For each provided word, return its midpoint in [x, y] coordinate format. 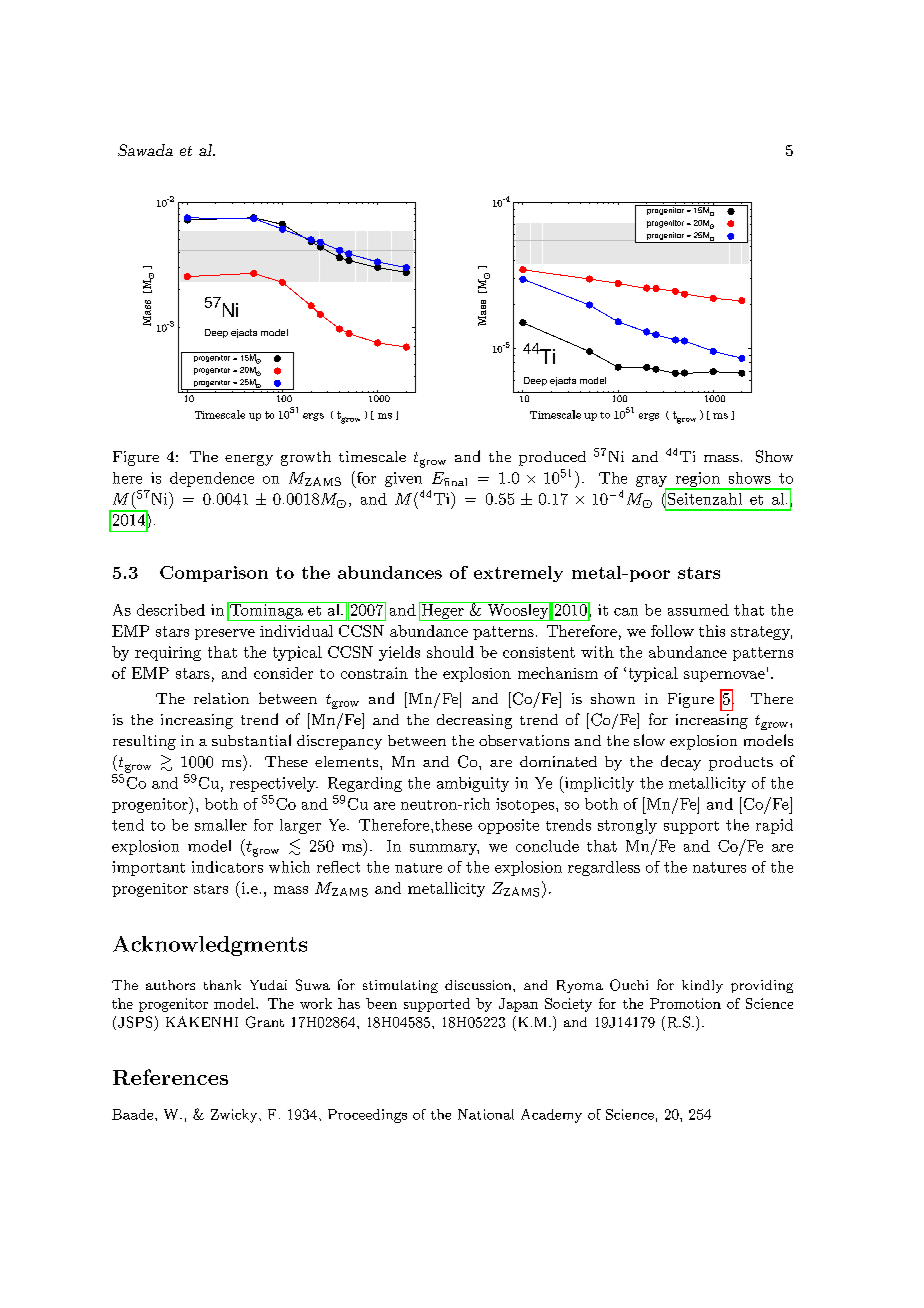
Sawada [145, 150]
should [450, 652]
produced [552, 458]
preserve [225, 634]
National [486, 1114]
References [170, 1077]
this [712, 631]
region [697, 480]
